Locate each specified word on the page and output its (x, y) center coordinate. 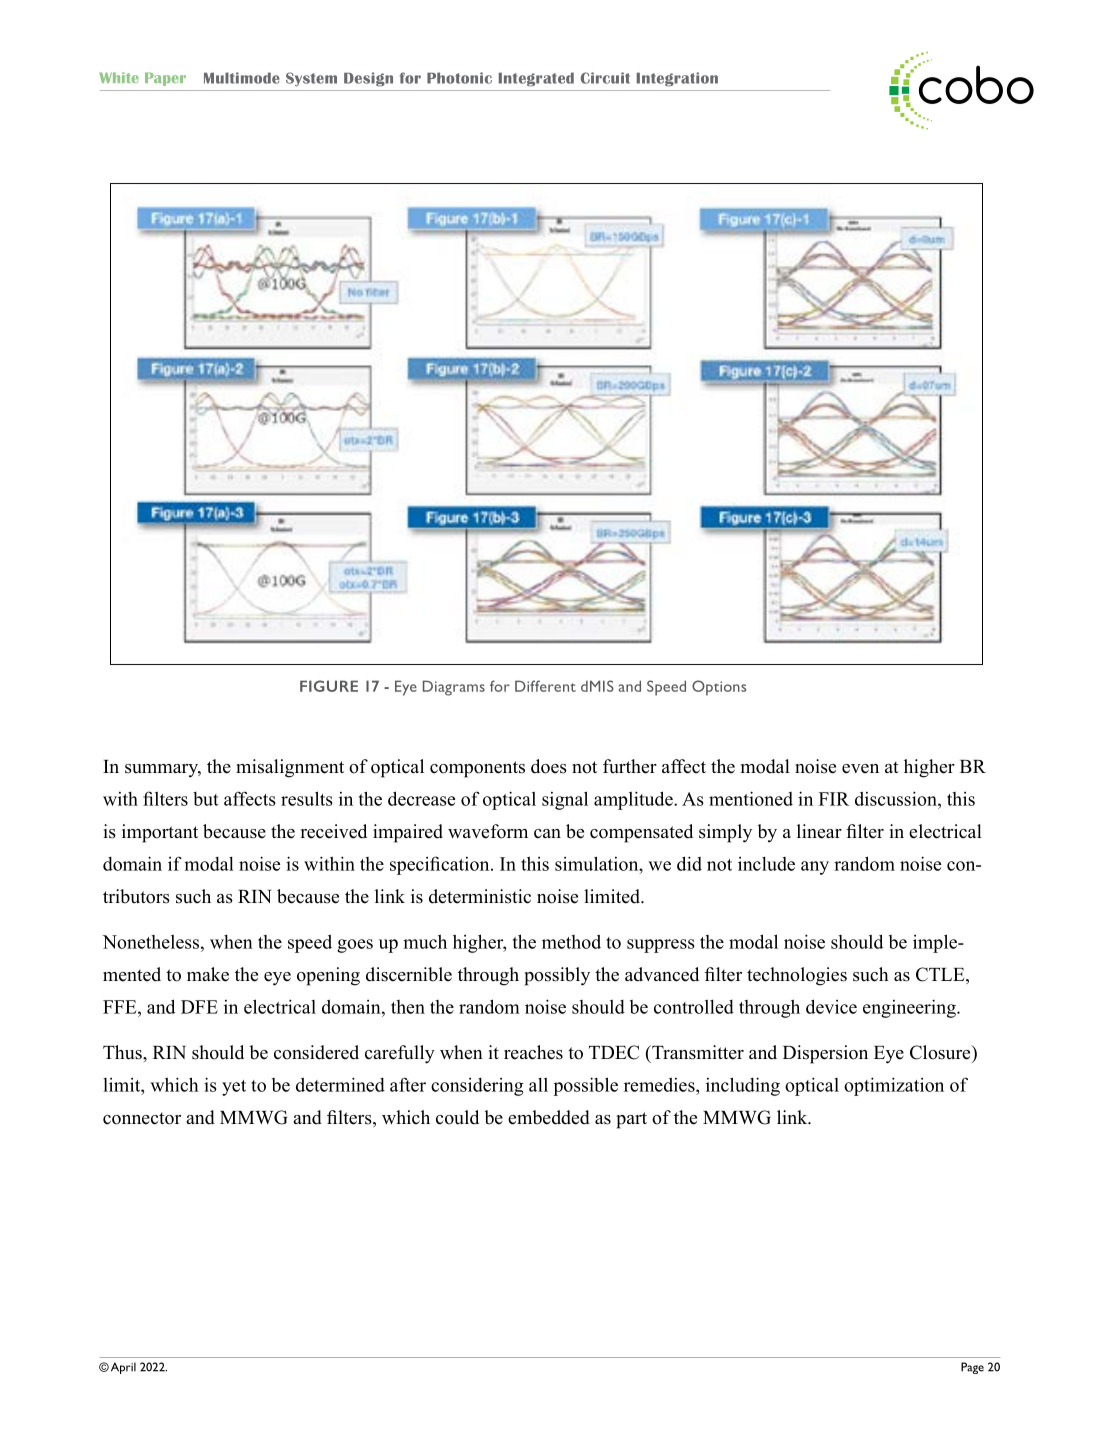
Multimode (242, 78)
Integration (677, 79)
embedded (549, 1117)
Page (972, 1368)
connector (142, 1118)
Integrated (536, 79)
